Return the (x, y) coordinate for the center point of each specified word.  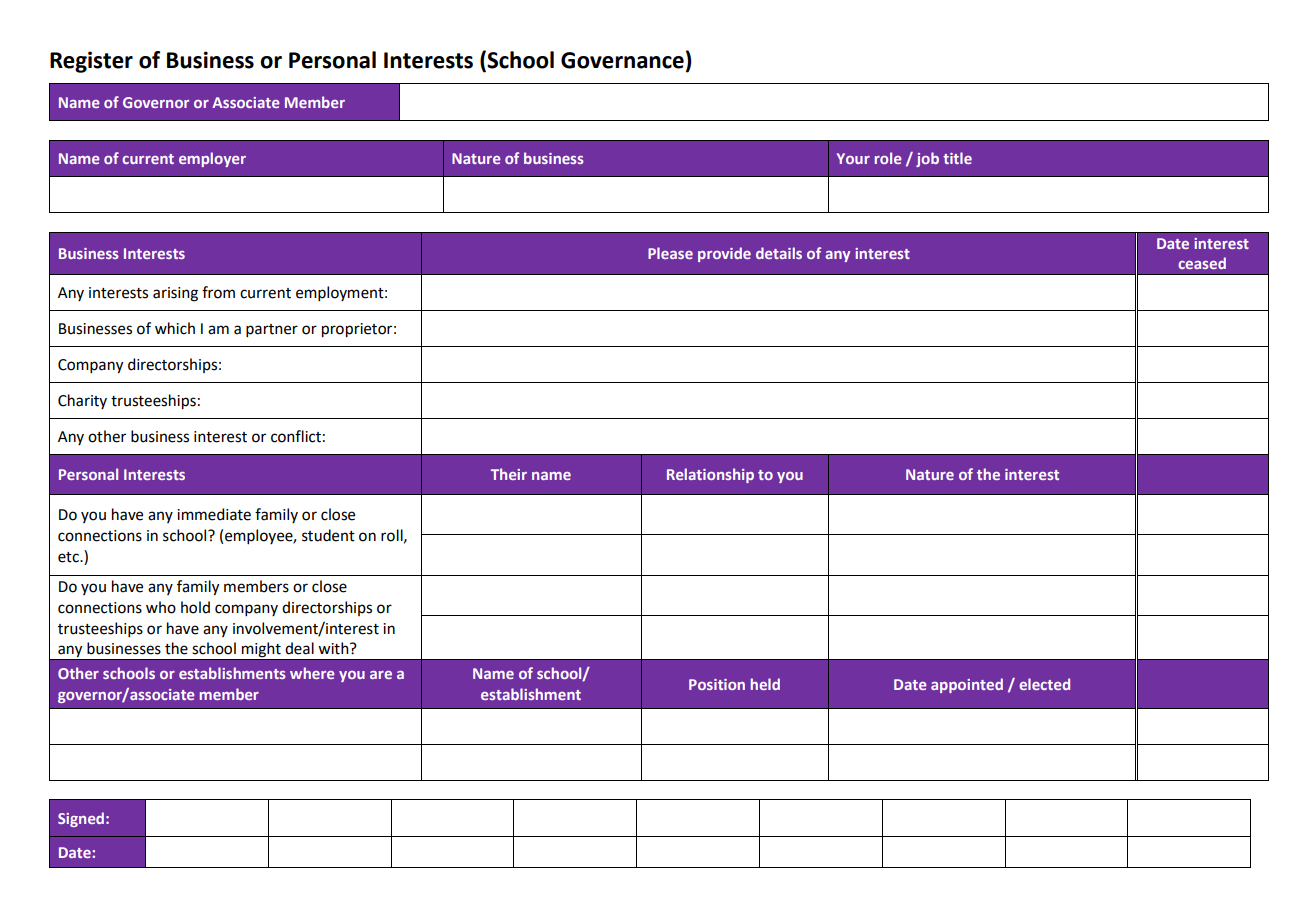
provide (724, 254)
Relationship (710, 475)
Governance (622, 60)
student (328, 535)
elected (1044, 684)
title (957, 158)
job (927, 159)
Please (670, 253)
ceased (1202, 263)
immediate (214, 514)
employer (212, 159)
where (312, 673)
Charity (82, 401)
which (175, 328)
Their (509, 474)
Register (91, 62)
